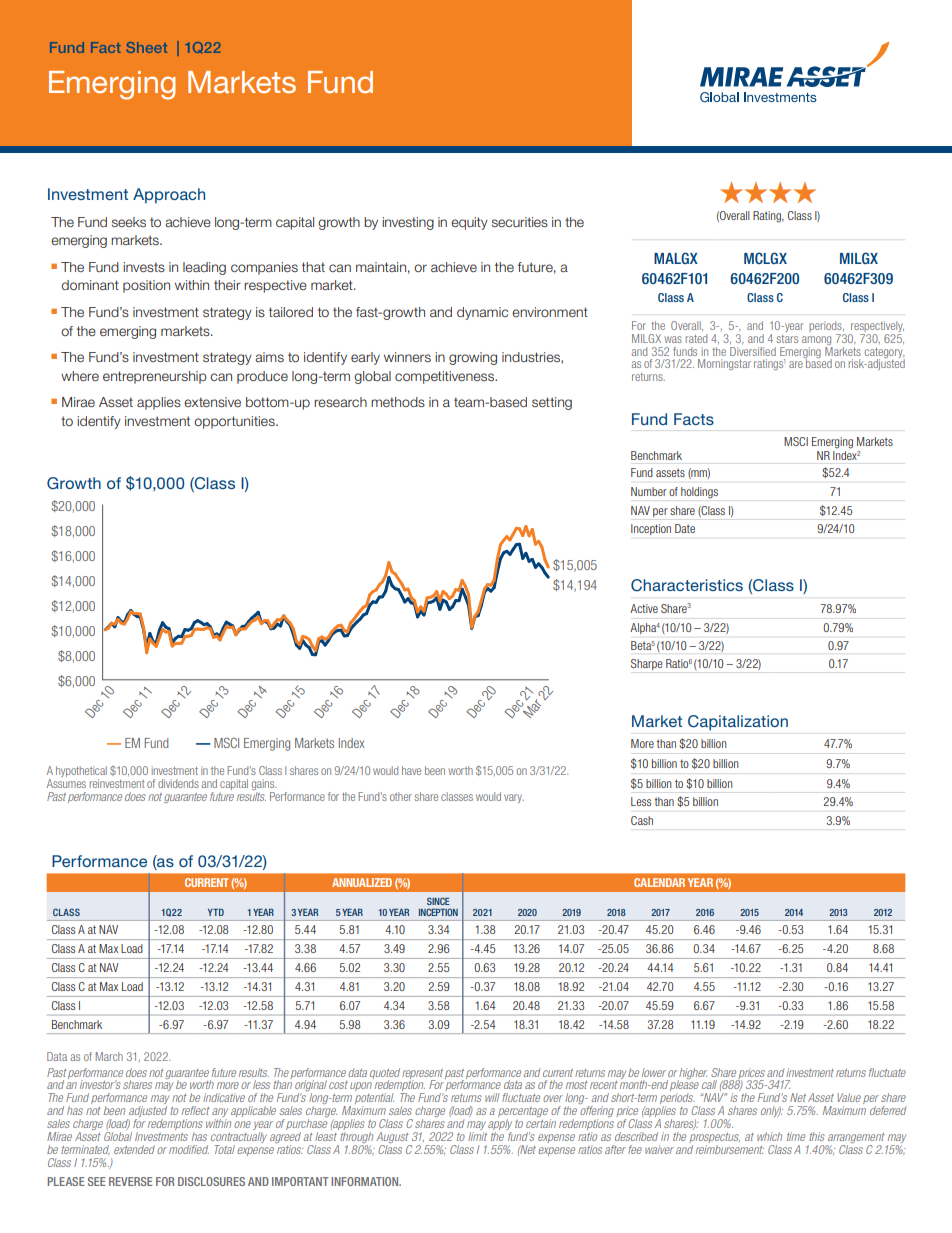 The image size is (952, 1233). I want to click on limit, so click(477, 1135).
